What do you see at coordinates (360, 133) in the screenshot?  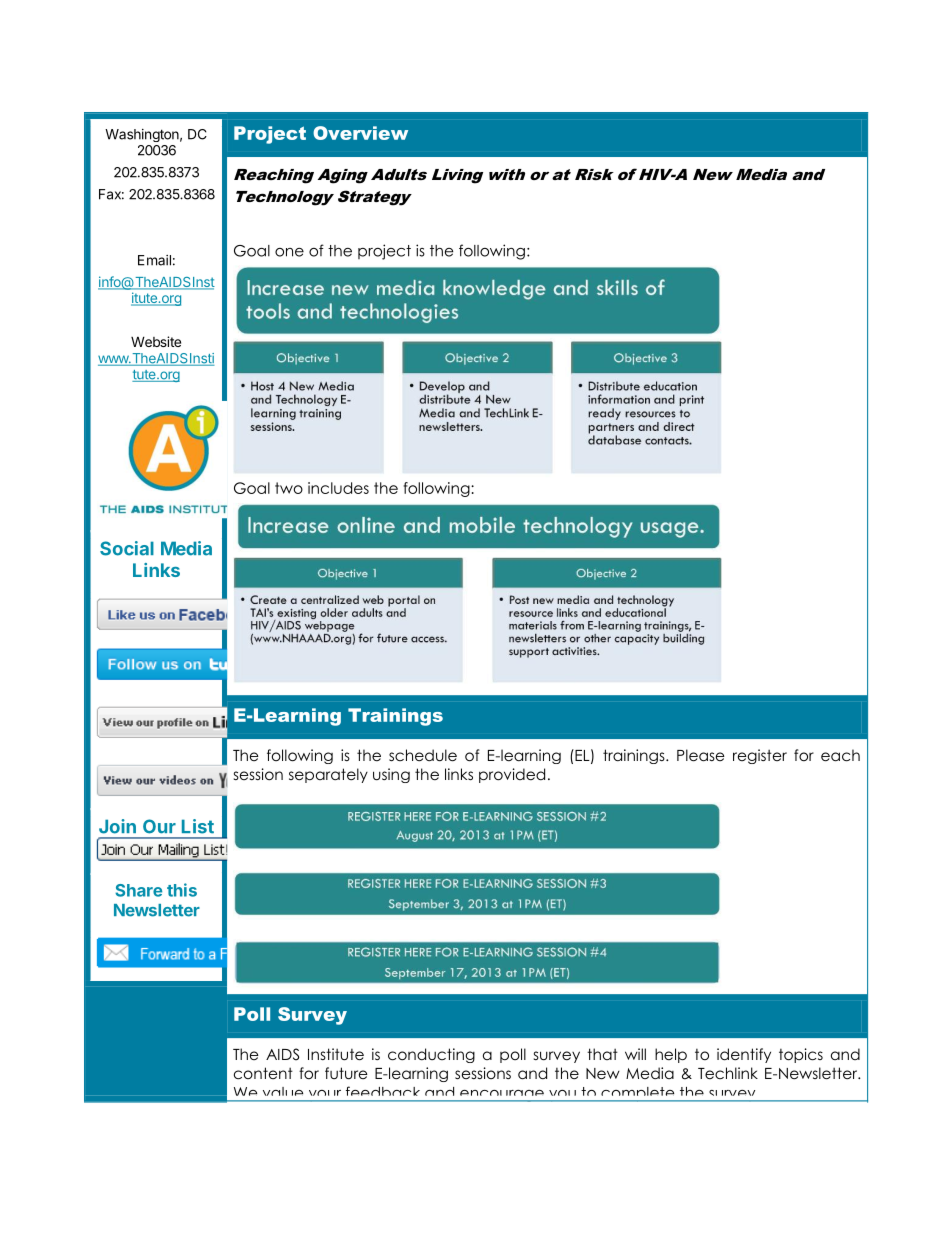 I see `Overview` at bounding box center [360, 133].
